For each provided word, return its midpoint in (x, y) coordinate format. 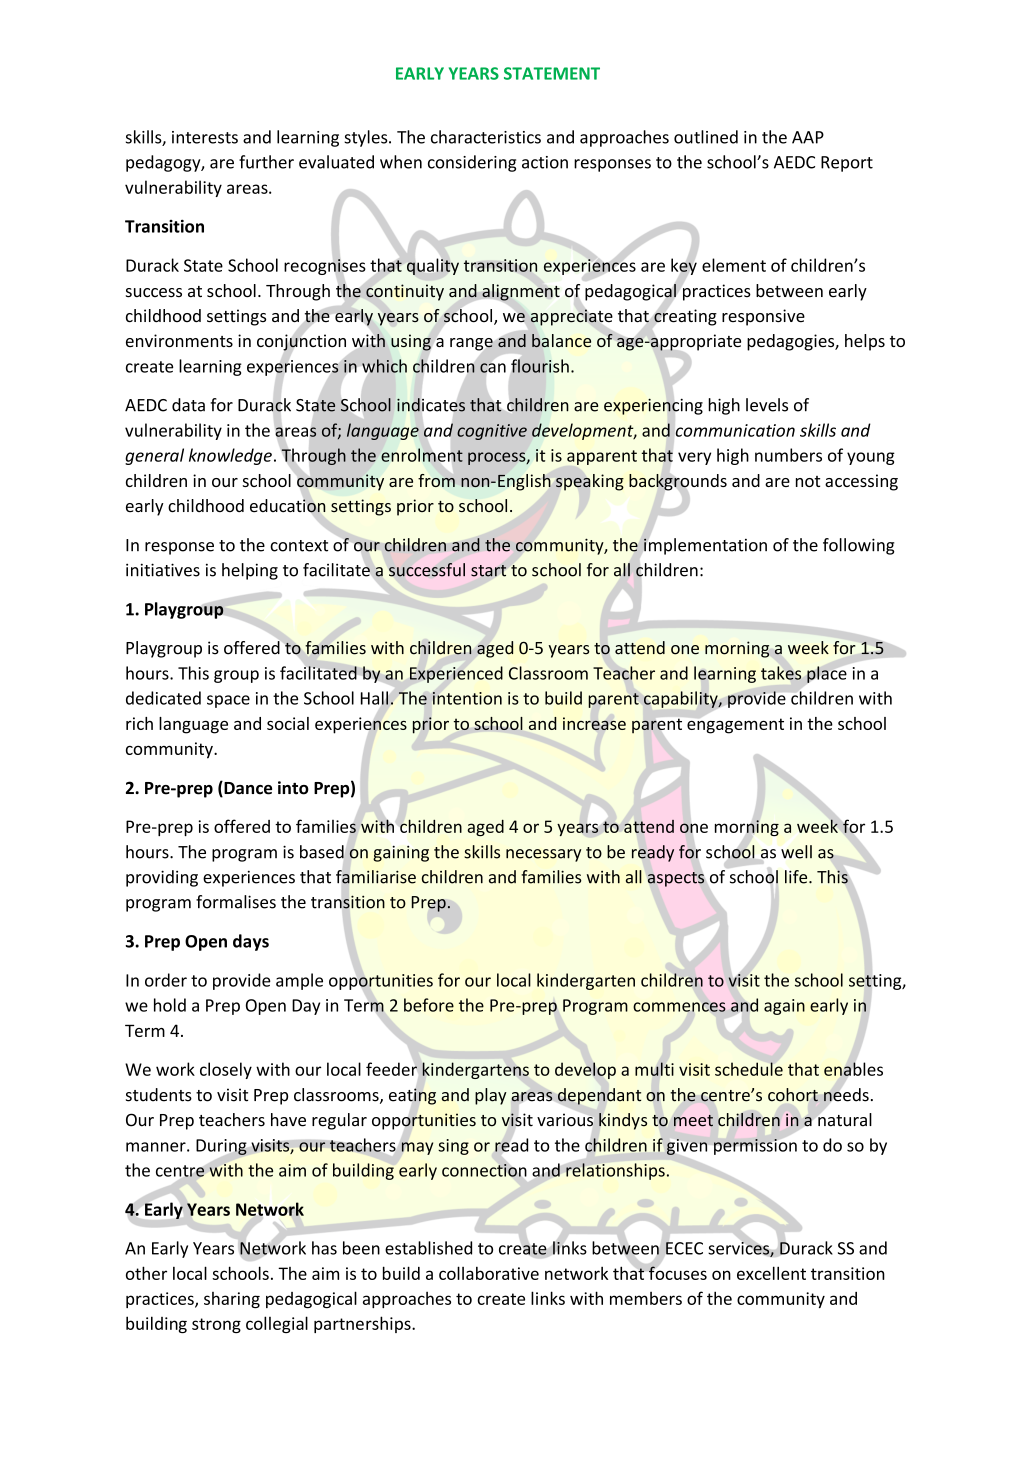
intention (467, 698)
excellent (771, 1273)
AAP (808, 137)
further (266, 162)
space (228, 701)
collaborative (489, 1273)
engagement (735, 726)
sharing (232, 1300)
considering (472, 163)
